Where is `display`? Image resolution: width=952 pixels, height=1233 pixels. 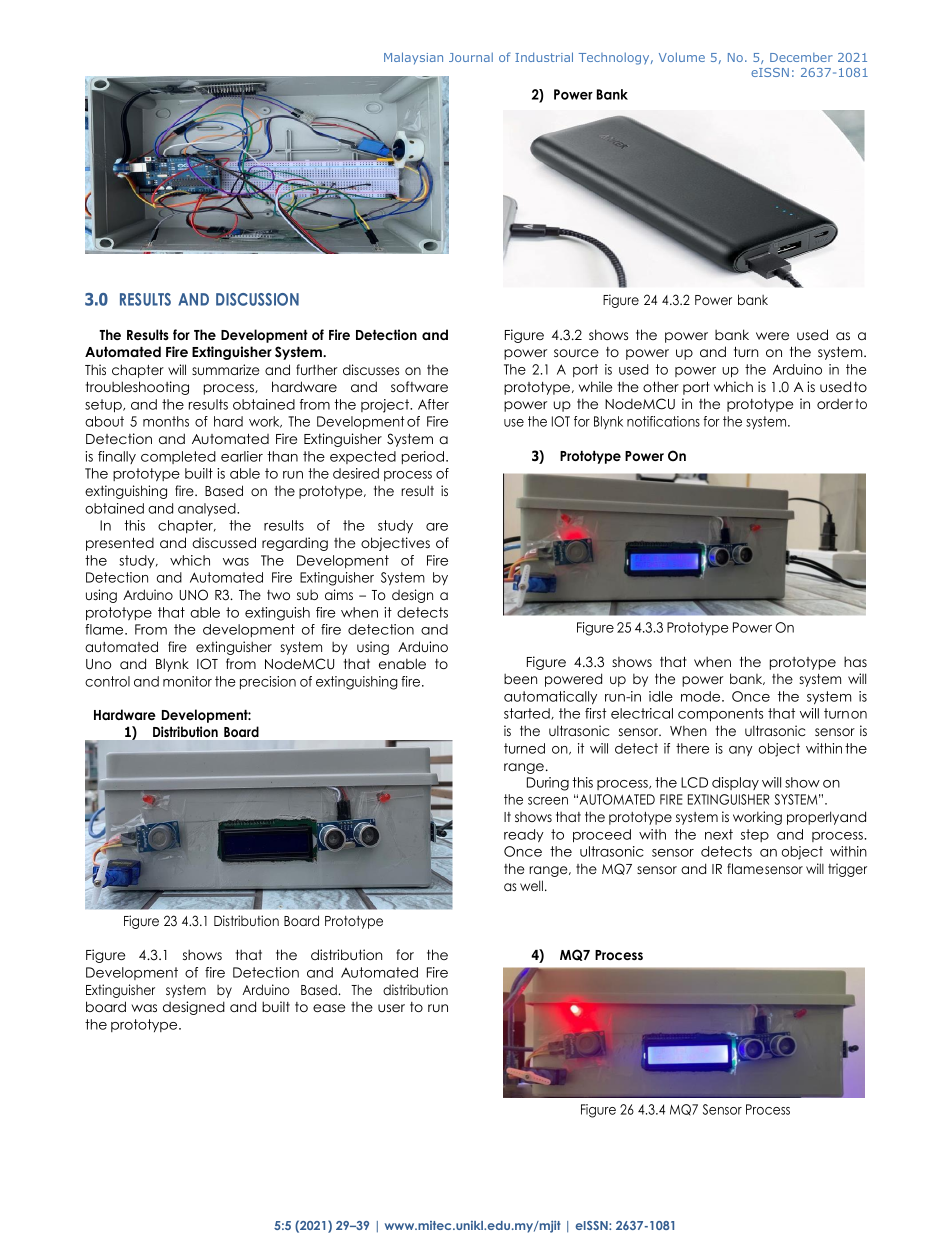 display is located at coordinates (735, 783).
